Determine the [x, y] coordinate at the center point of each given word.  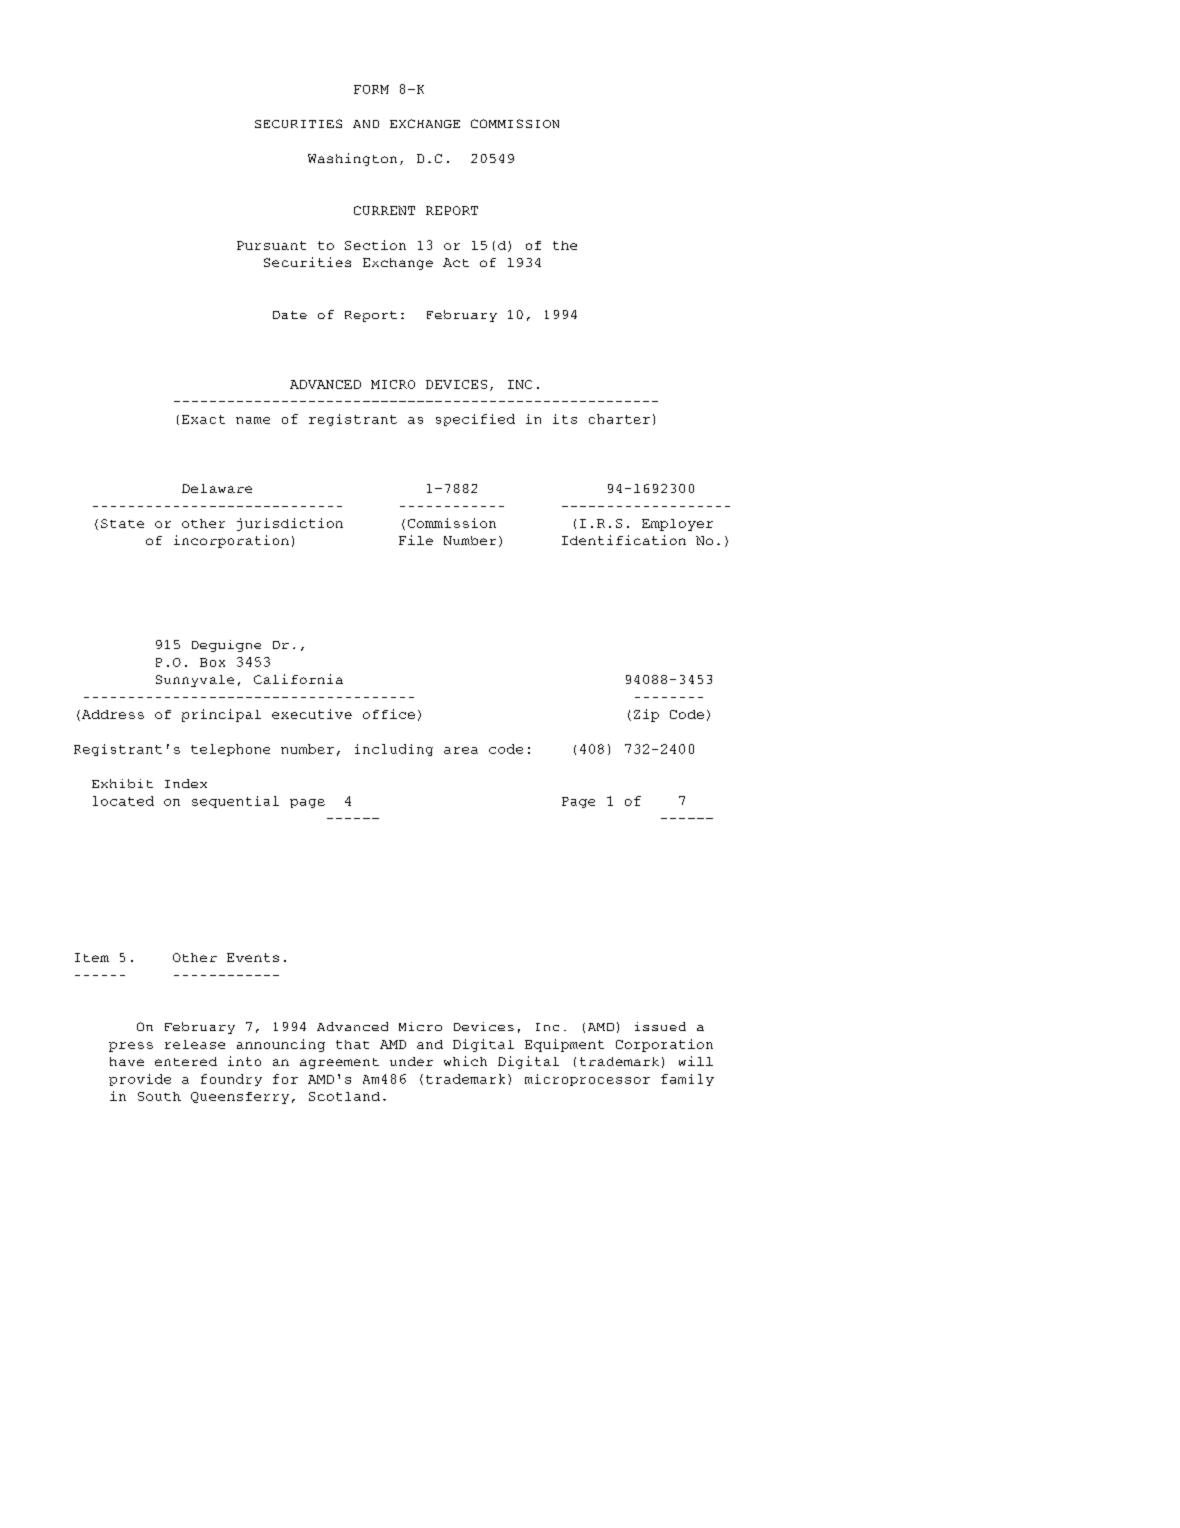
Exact [203, 419]
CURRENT [384, 210]
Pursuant [271, 245]
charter [619, 419]
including [394, 750]
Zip [646, 715]
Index [186, 783]
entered [186, 1061]
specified [475, 420]
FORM [371, 89]
